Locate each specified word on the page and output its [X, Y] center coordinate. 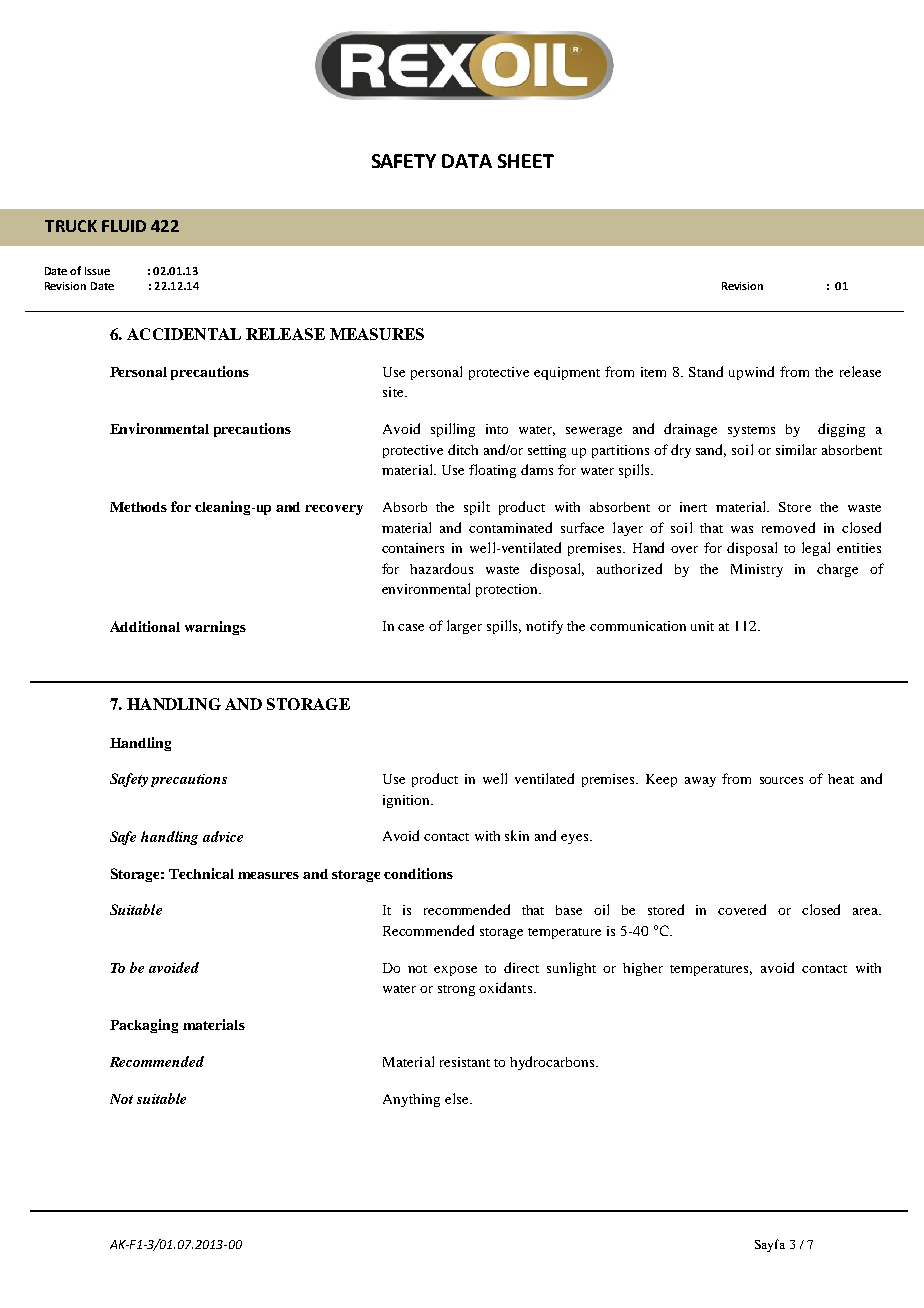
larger [464, 627]
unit [702, 626]
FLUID [124, 226]
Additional [145, 626]
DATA [467, 161]
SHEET [526, 161]
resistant [465, 1062]
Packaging [144, 1026]
